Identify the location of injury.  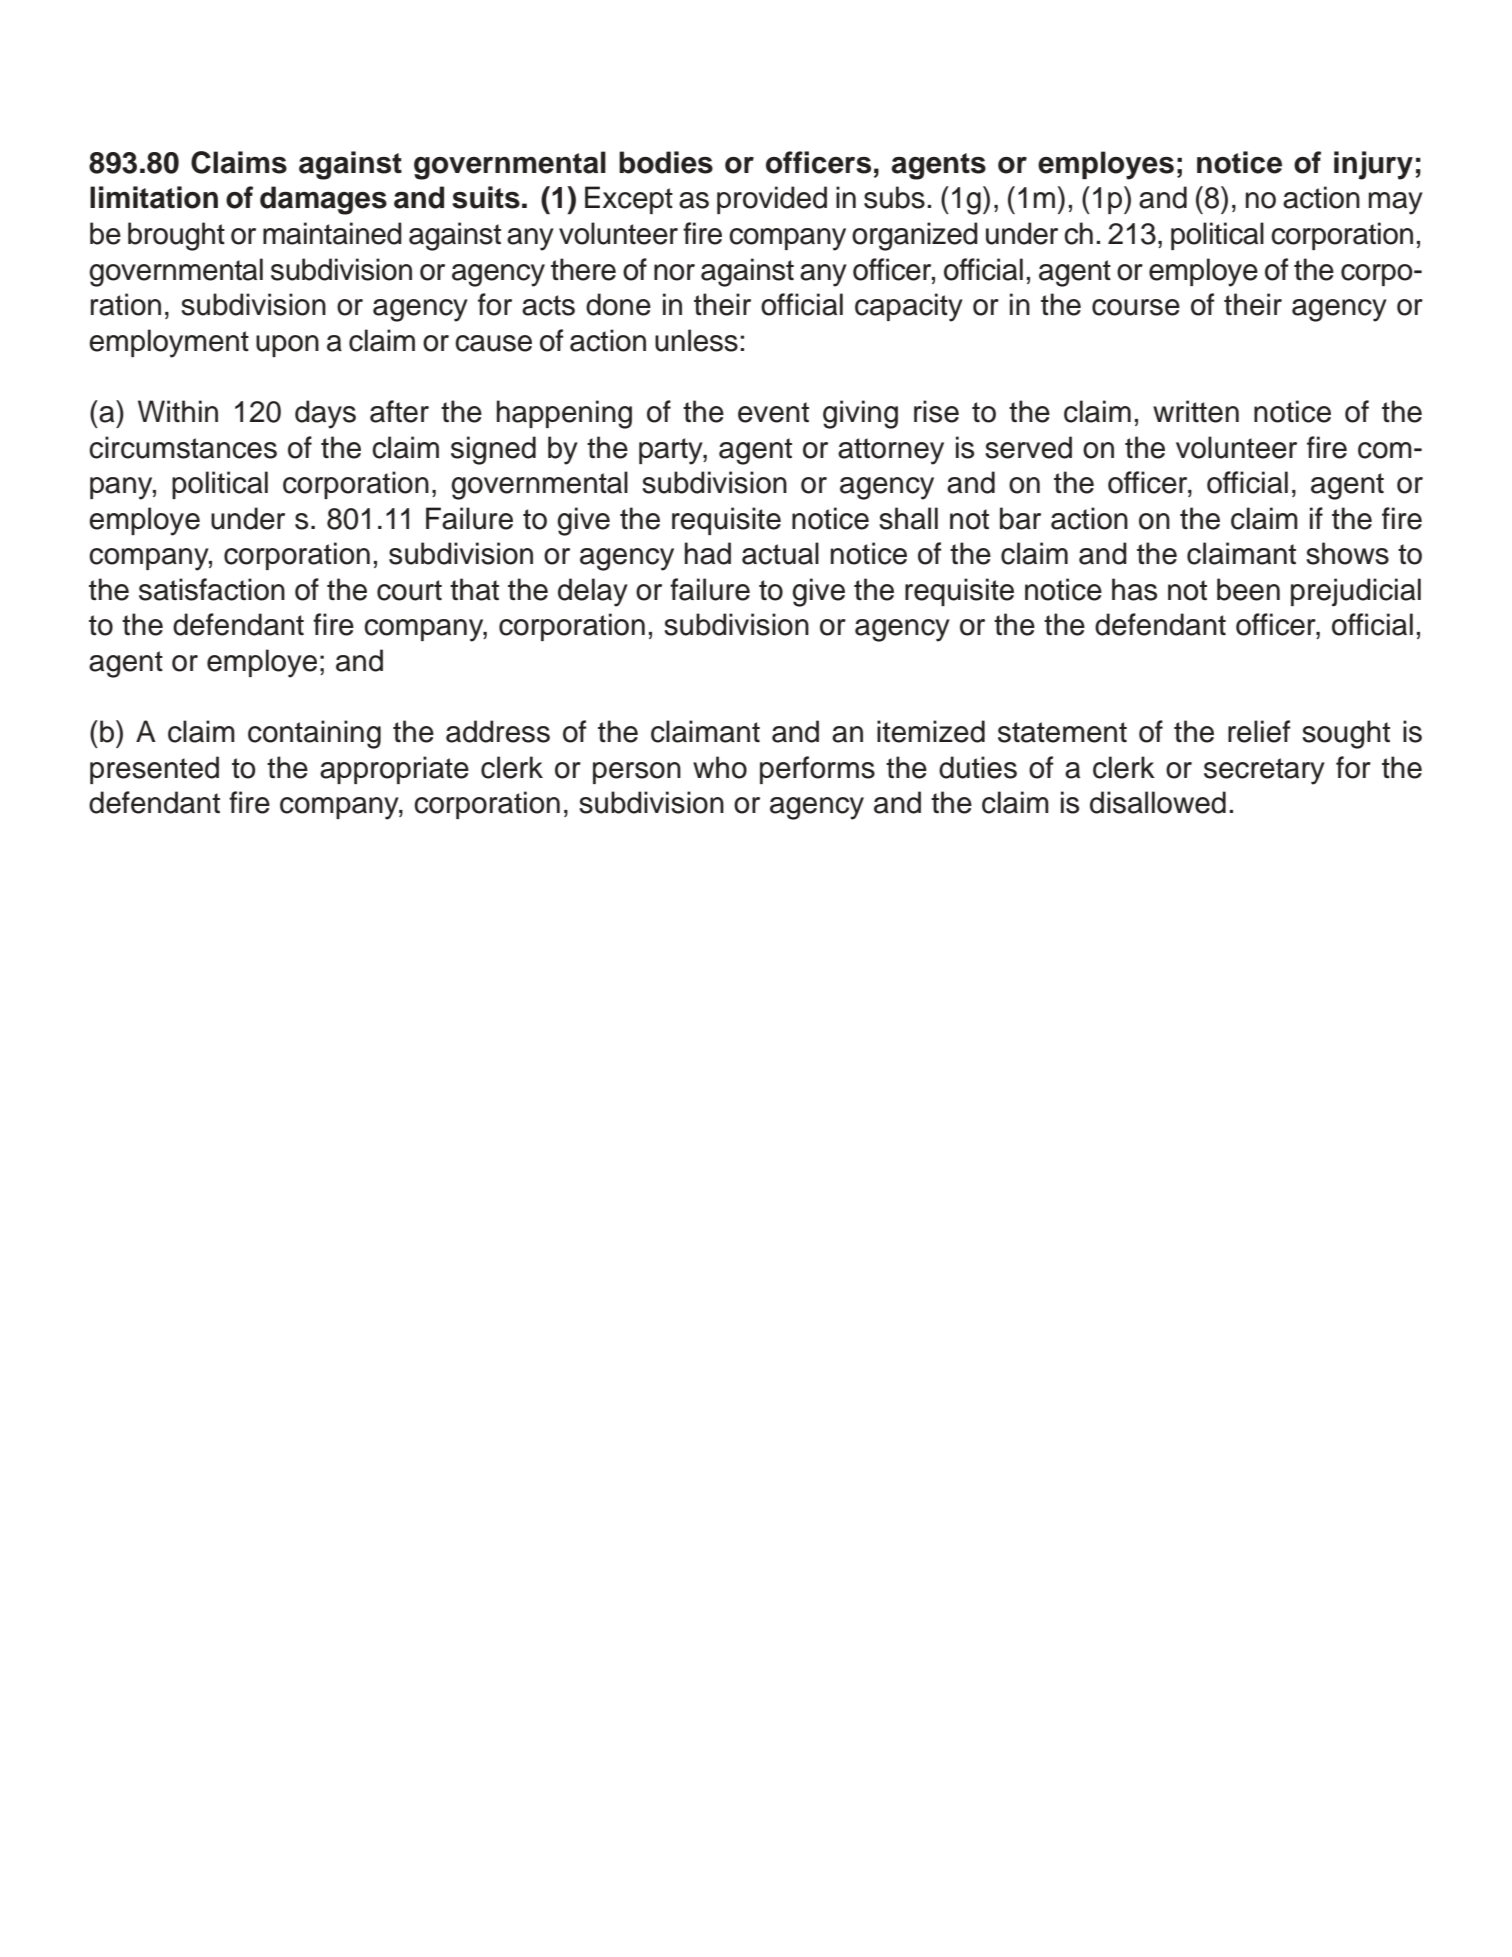
(1373, 165).
